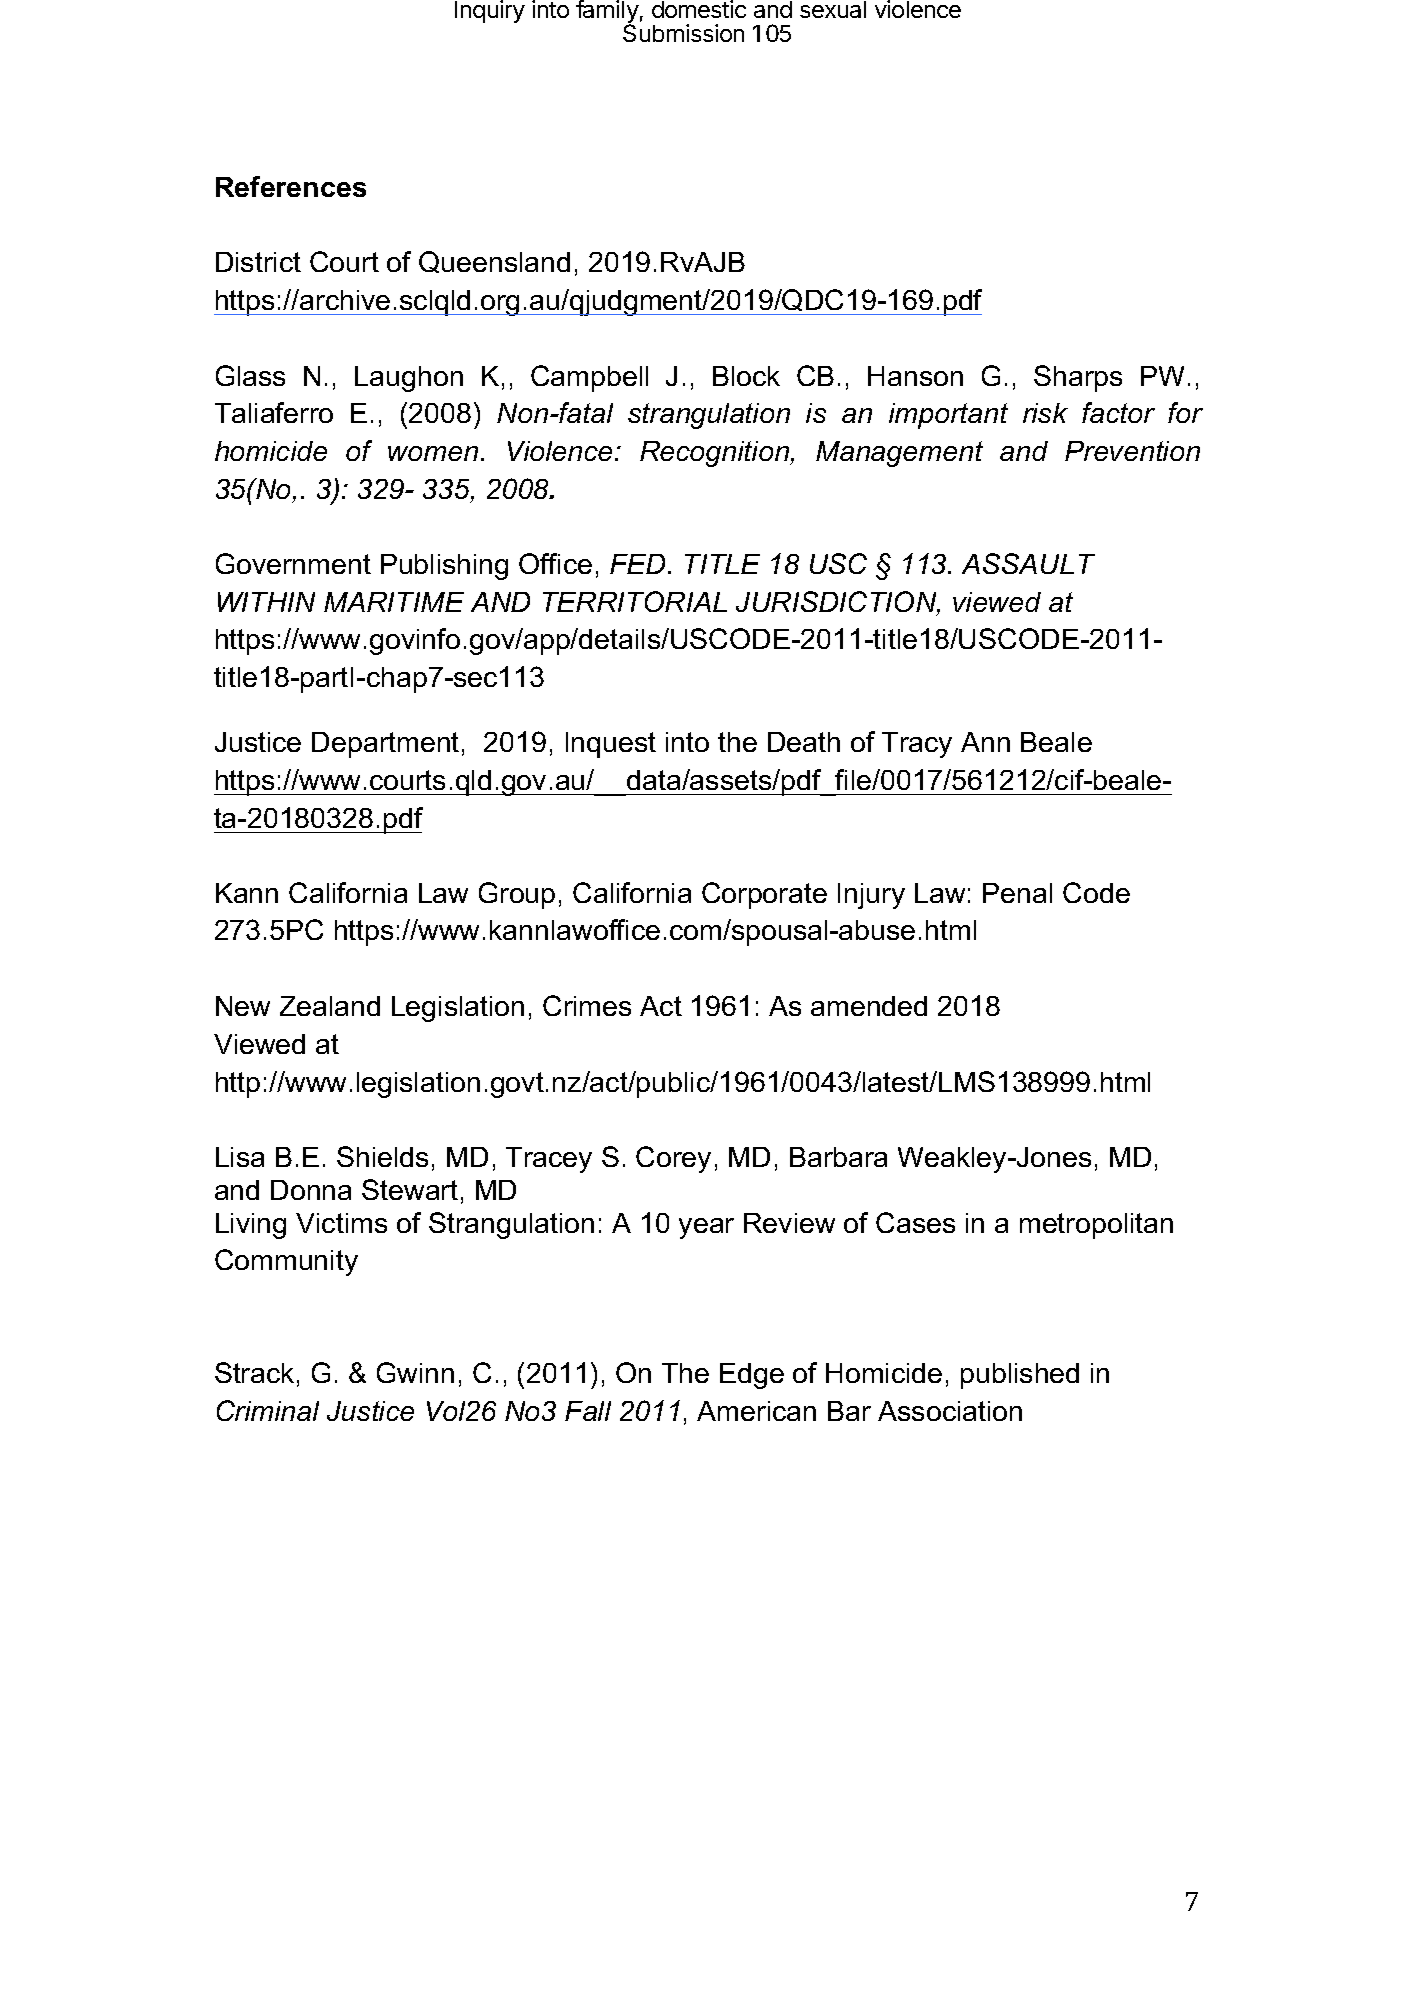 This page has width=1415, height=2002. I want to click on Criminal, so click(268, 1410).
